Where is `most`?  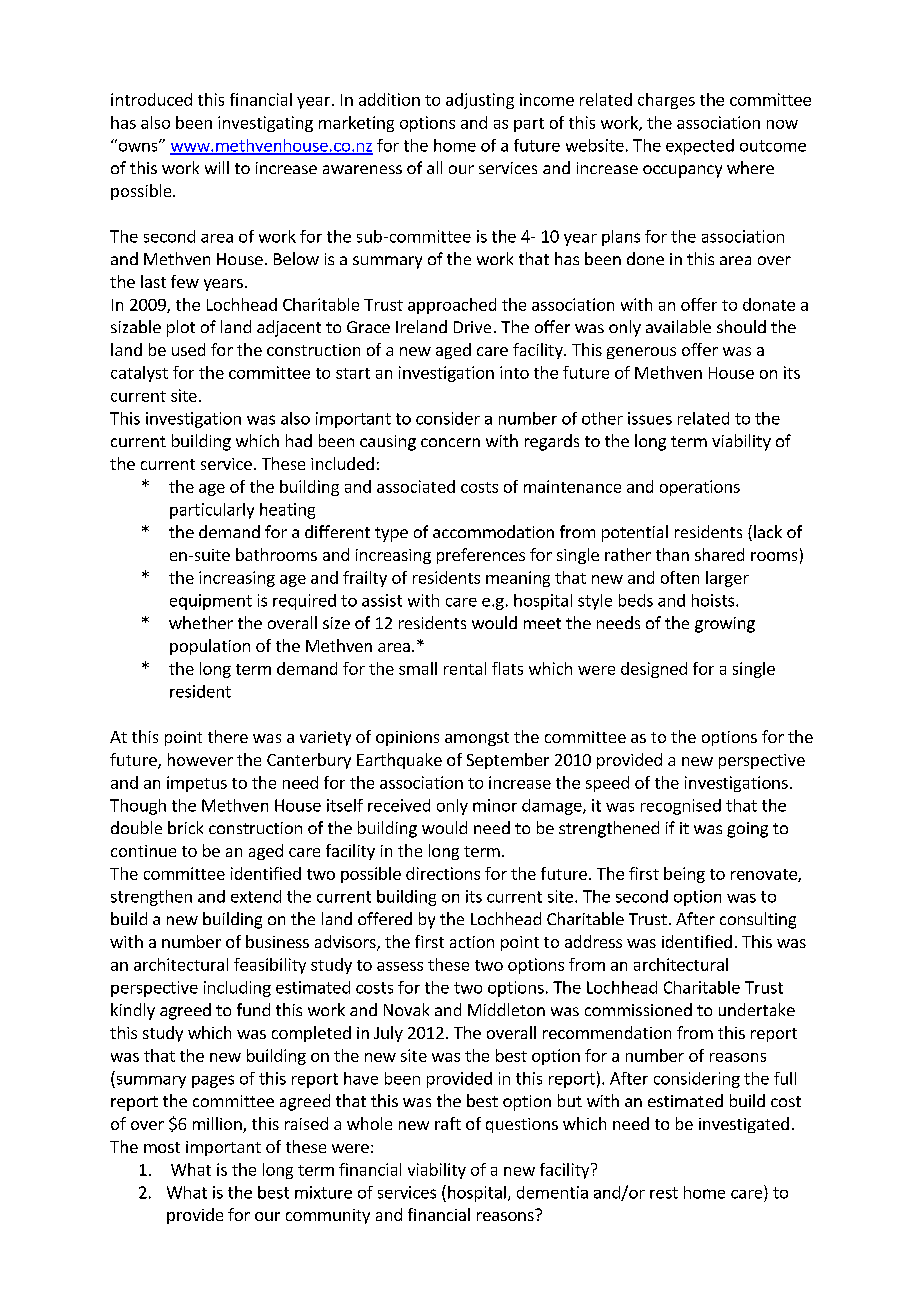 most is located at coordinates (162, 1147).
